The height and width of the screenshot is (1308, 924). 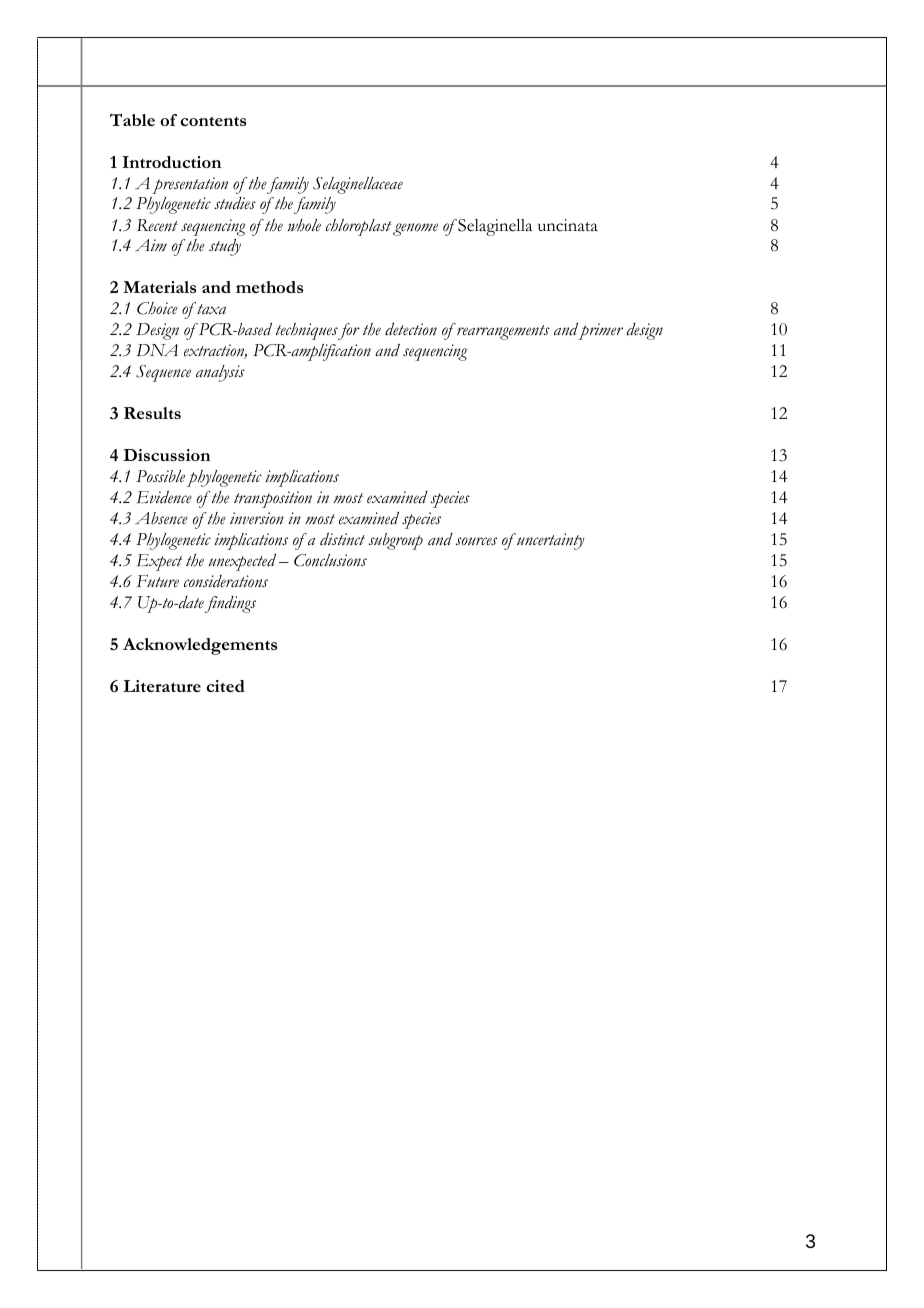 I want to click on taxa, so click(x=210, y=308).
